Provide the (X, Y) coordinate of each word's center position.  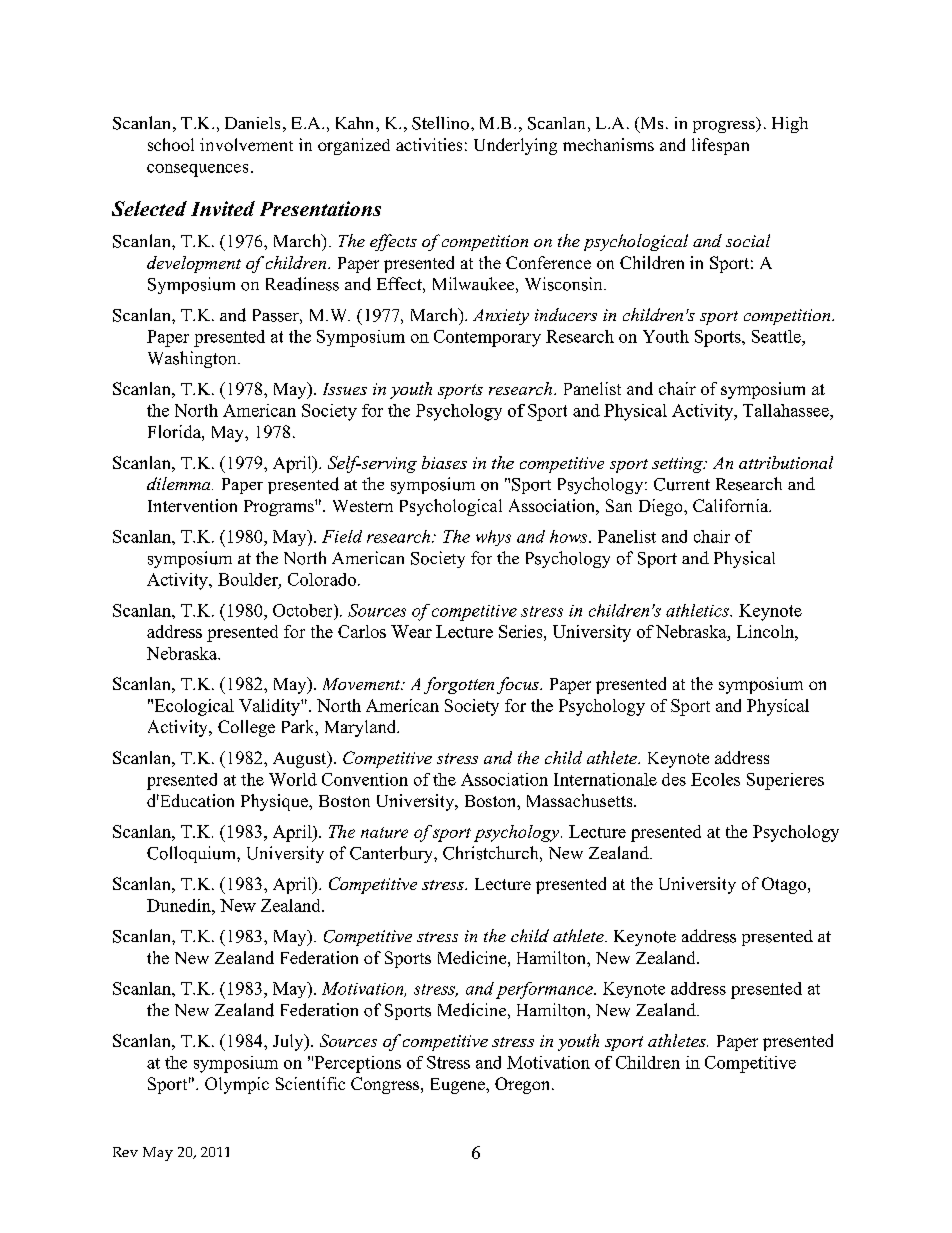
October (304, 610)
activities (429, 144)
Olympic (237, 1085)
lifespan (720, 146)
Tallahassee (787, 410)
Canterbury (392, 854)
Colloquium (192, 854)
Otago (785, 885)
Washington (193, 359)
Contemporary (487, 338)
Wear (411, 631)
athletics (698, 610)
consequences (197, 170)
